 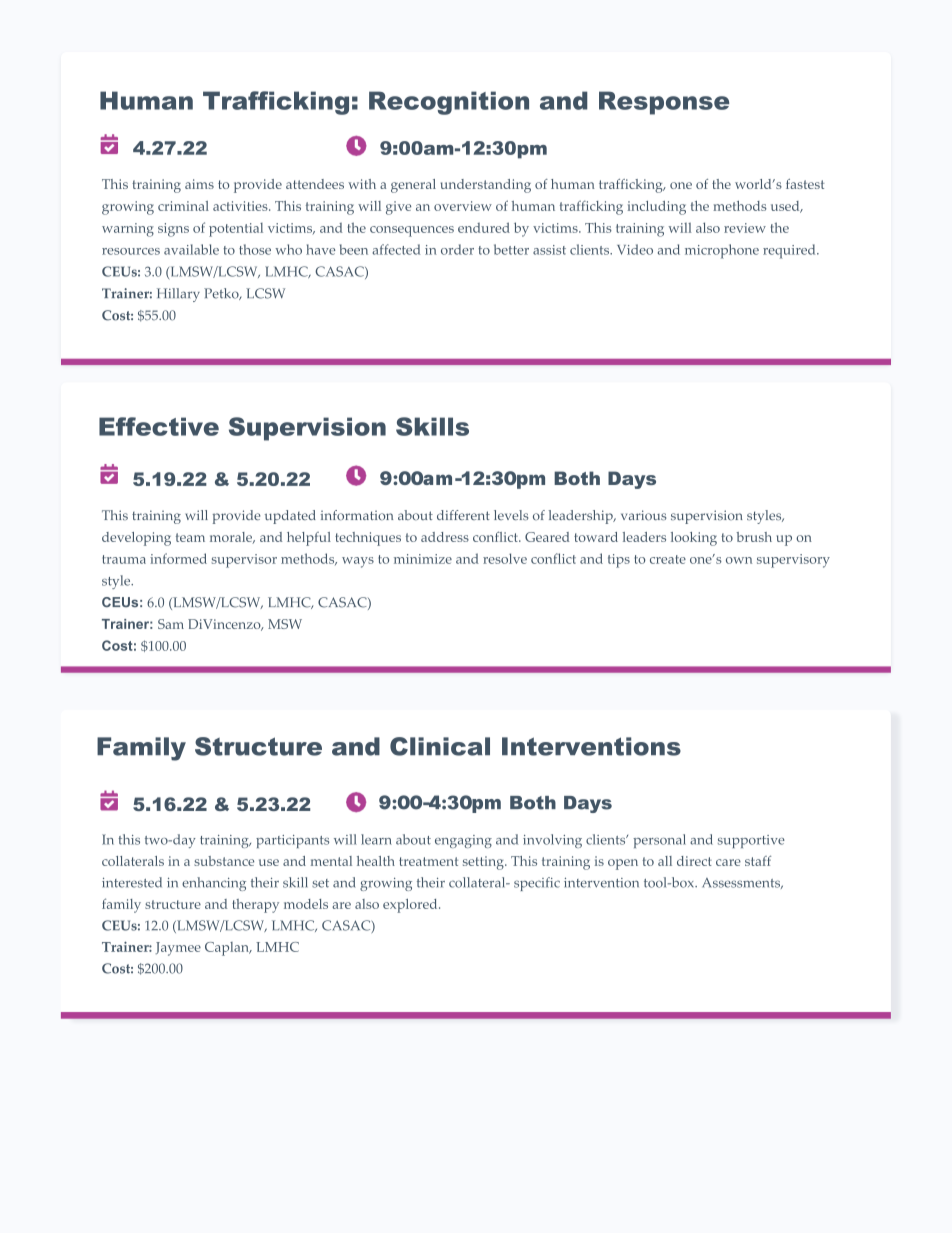 I want to click on Sam, so click(x=171, y=624).
